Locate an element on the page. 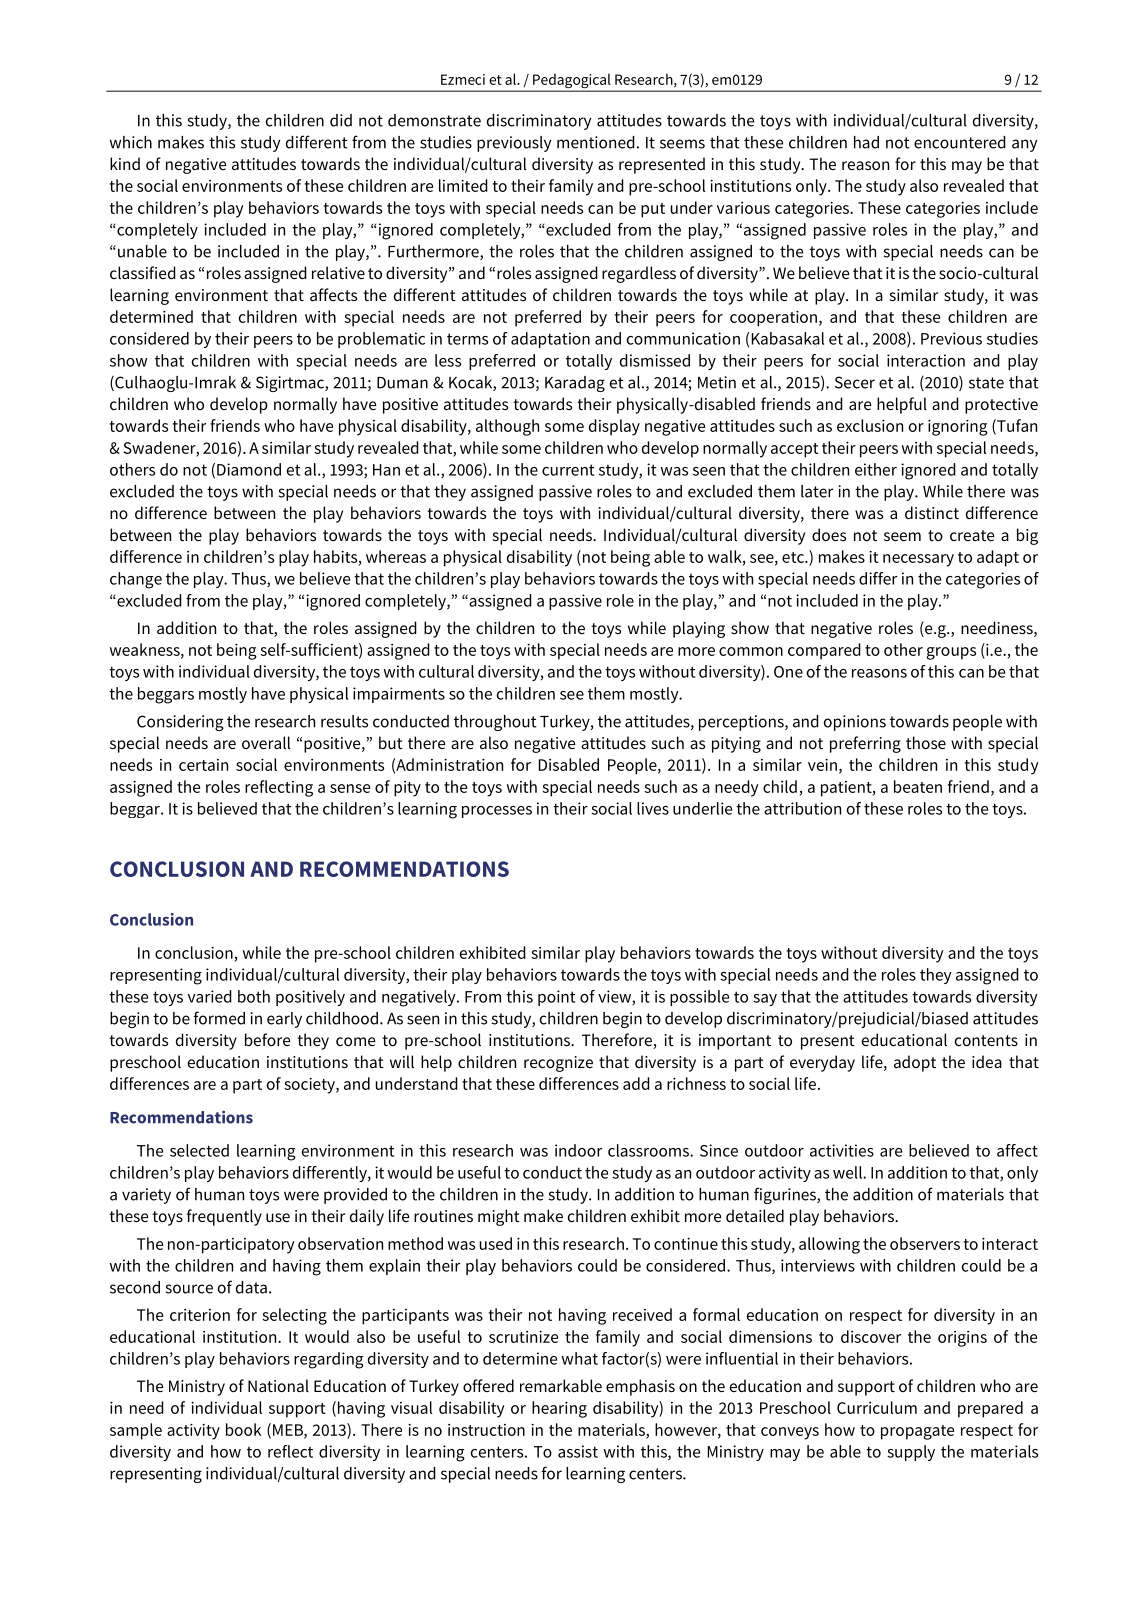 The width and height of the image is (1148, 1623). beaten is located at coordinates (918, 786).
